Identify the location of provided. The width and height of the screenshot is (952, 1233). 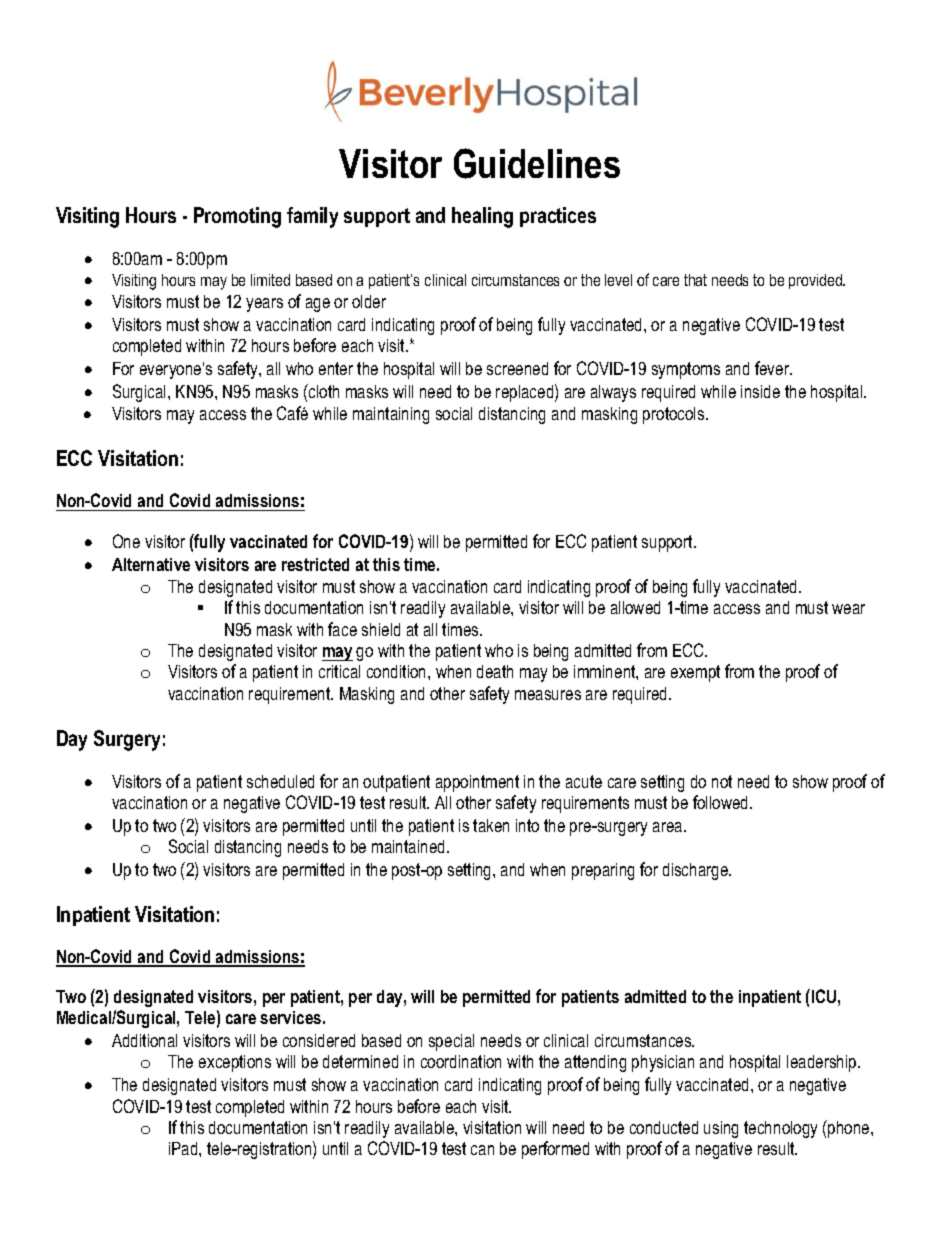
(816, 281).
